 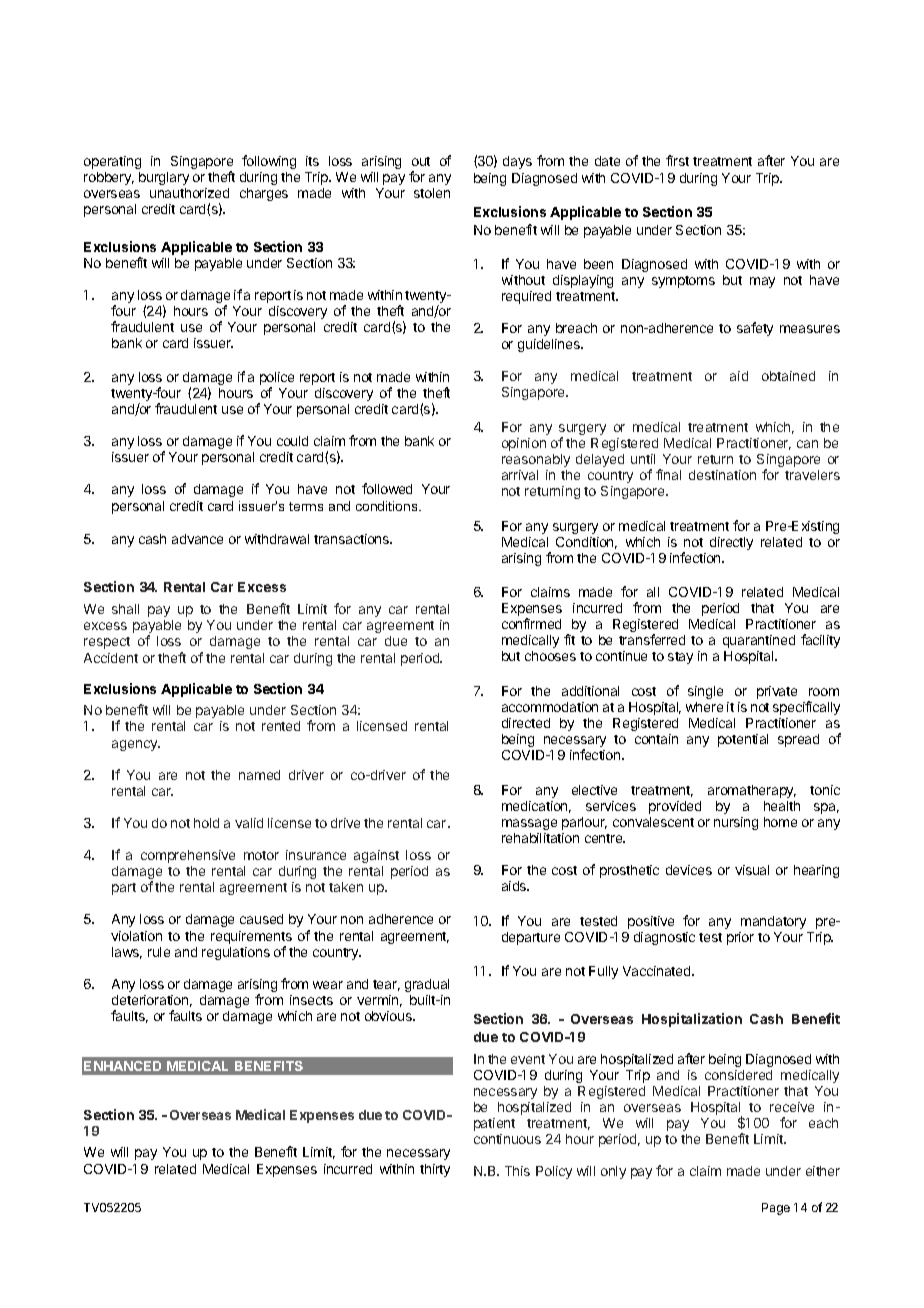 What do you see at coordinates (435, 1170) in the screenshot?
I see `thirty` at bounding box center [435, 1170].
